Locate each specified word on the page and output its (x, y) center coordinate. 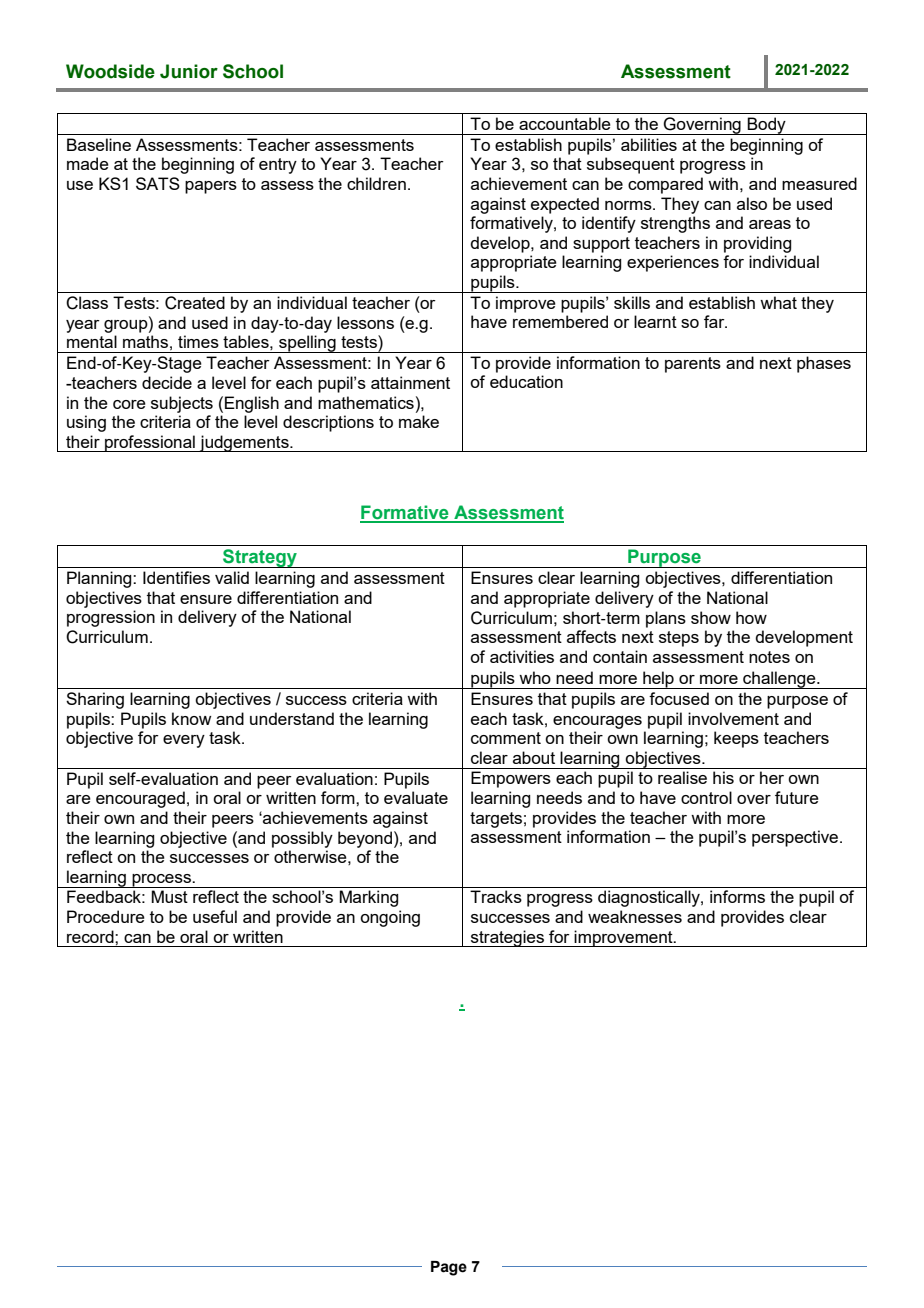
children (376, 183)
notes (769, 657)
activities (522, 656)
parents (693, 365)
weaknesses (635, 916)
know (191, 718)
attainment (410, 382)
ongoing (390, 918)
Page (449, 1268)
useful (215, 916)
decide (167, 382)
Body (767, 126)
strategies (507, 938)
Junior (189, 71)
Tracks (496, 896)
